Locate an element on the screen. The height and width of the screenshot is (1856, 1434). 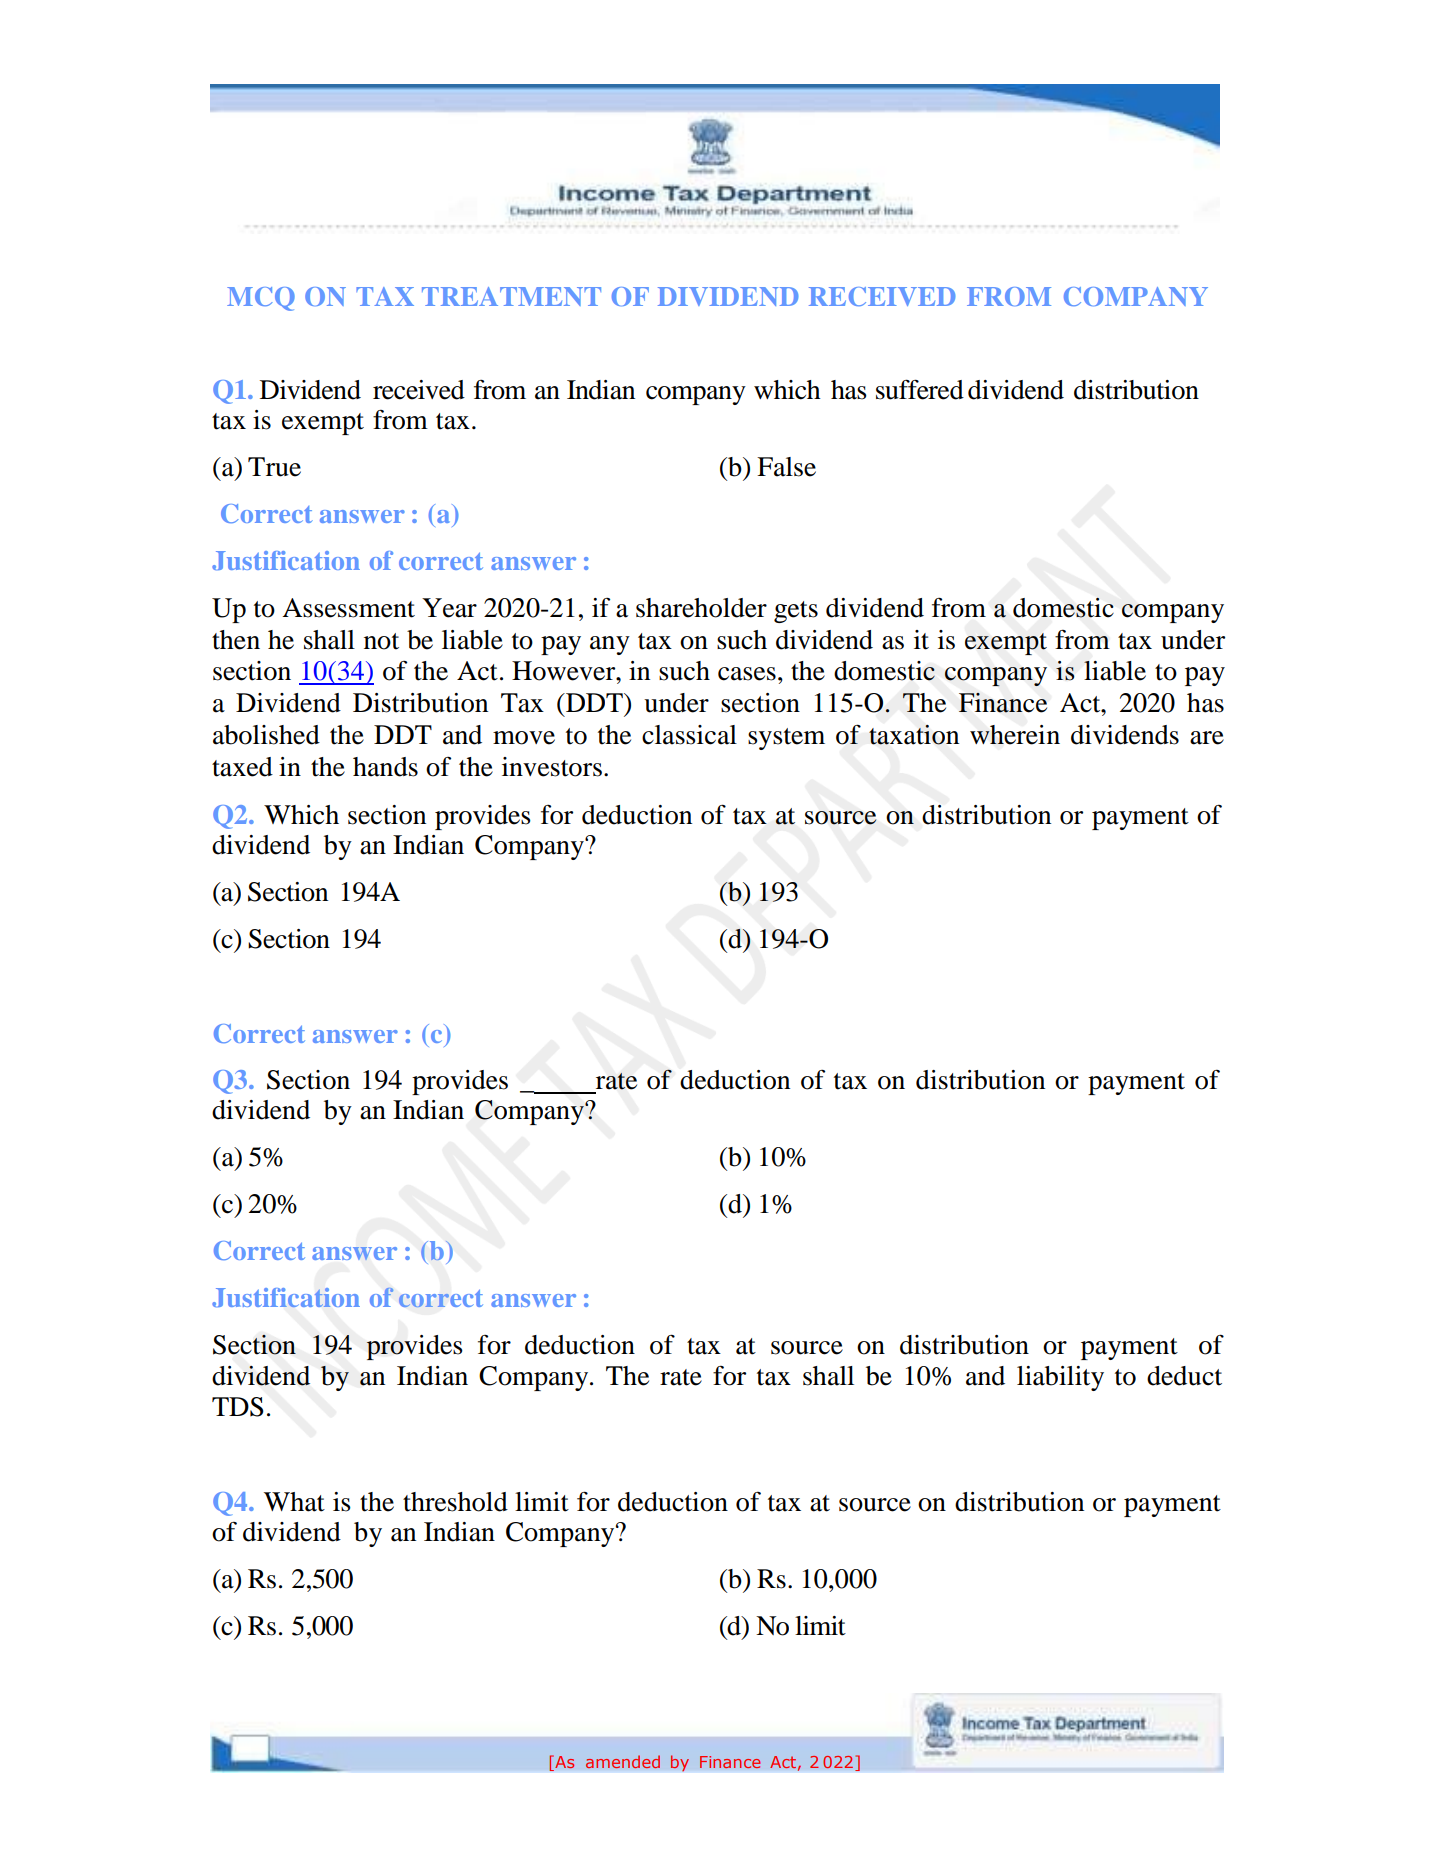
What is located at coordinates (294, 1502).
